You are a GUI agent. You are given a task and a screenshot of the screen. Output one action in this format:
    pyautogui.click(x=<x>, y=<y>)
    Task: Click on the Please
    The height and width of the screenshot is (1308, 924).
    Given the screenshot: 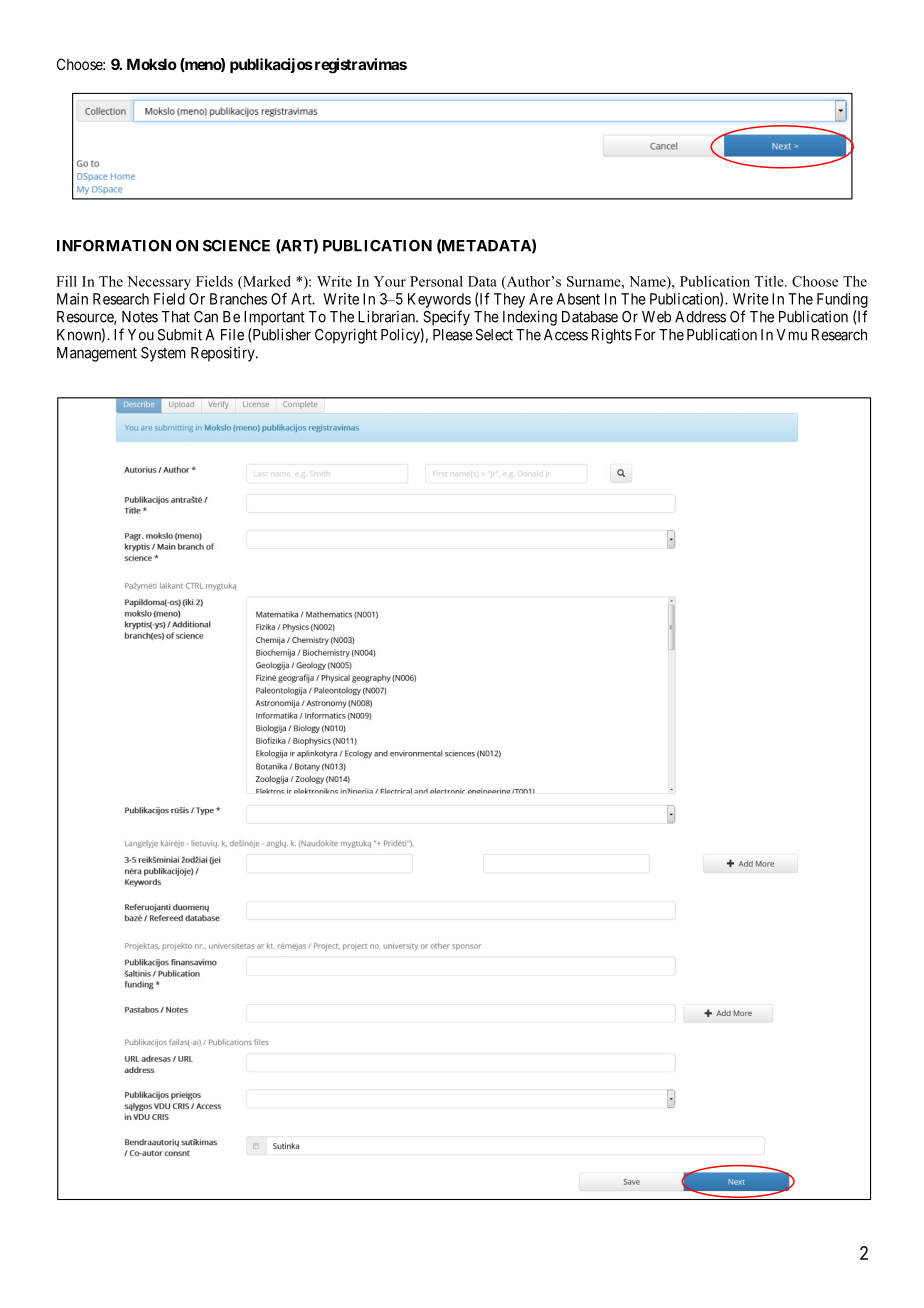 What is the action you would take?
    pyautogui.click(x=453, y=335)
